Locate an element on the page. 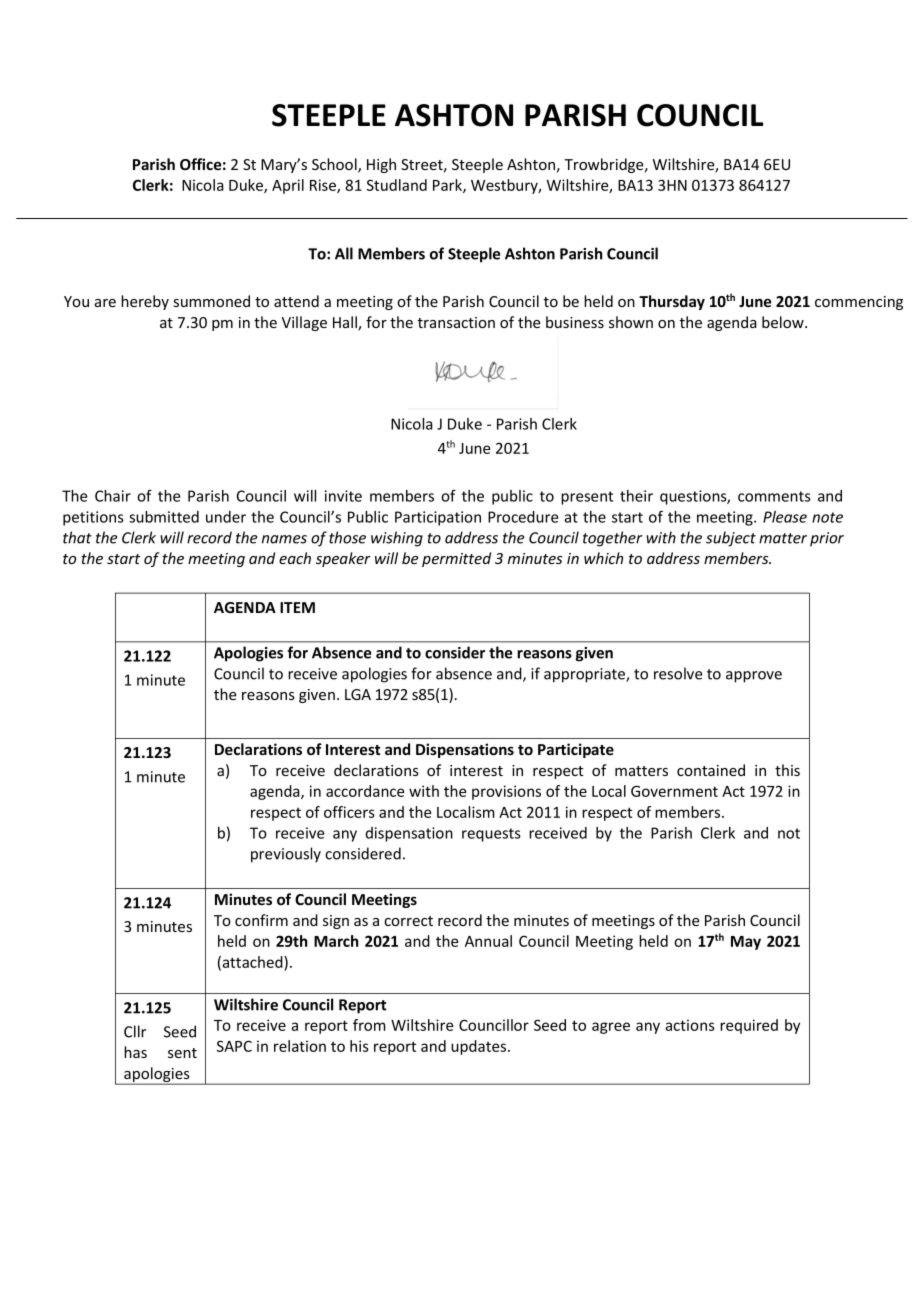 This image has height=1308, width=924. has is located at coordinates (135, 1052).
